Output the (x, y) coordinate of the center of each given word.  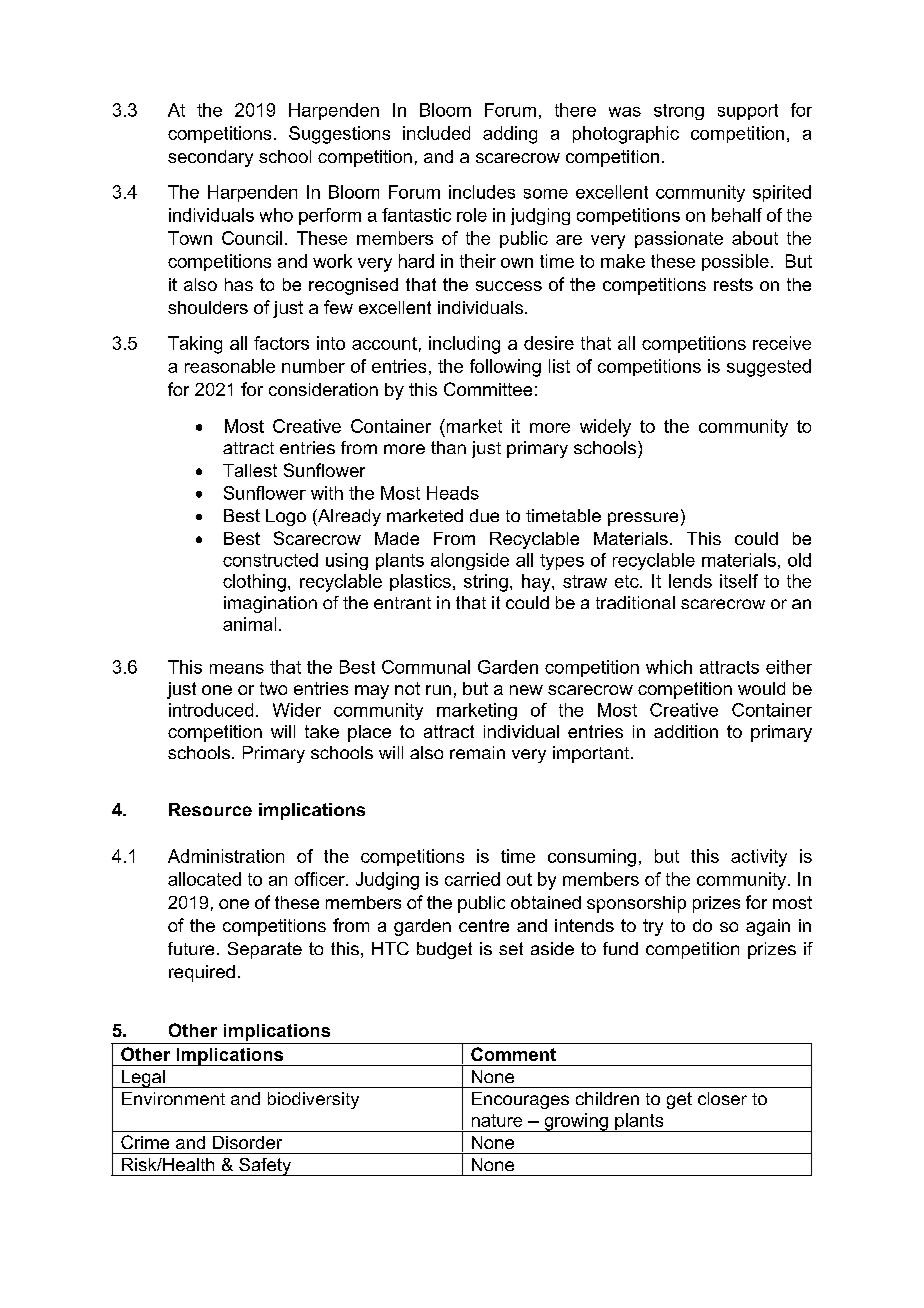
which (669, 667)
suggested (769, 368)
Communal (426, 667)
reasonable (230, 366)
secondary (210, 158)
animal (249, 624)
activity (759, 858)
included (436, 133)
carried (472, 879)
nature (497, 1120)
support (748, 112)
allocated (204, 879)
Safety (265, 1167)
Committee (488, 389)
